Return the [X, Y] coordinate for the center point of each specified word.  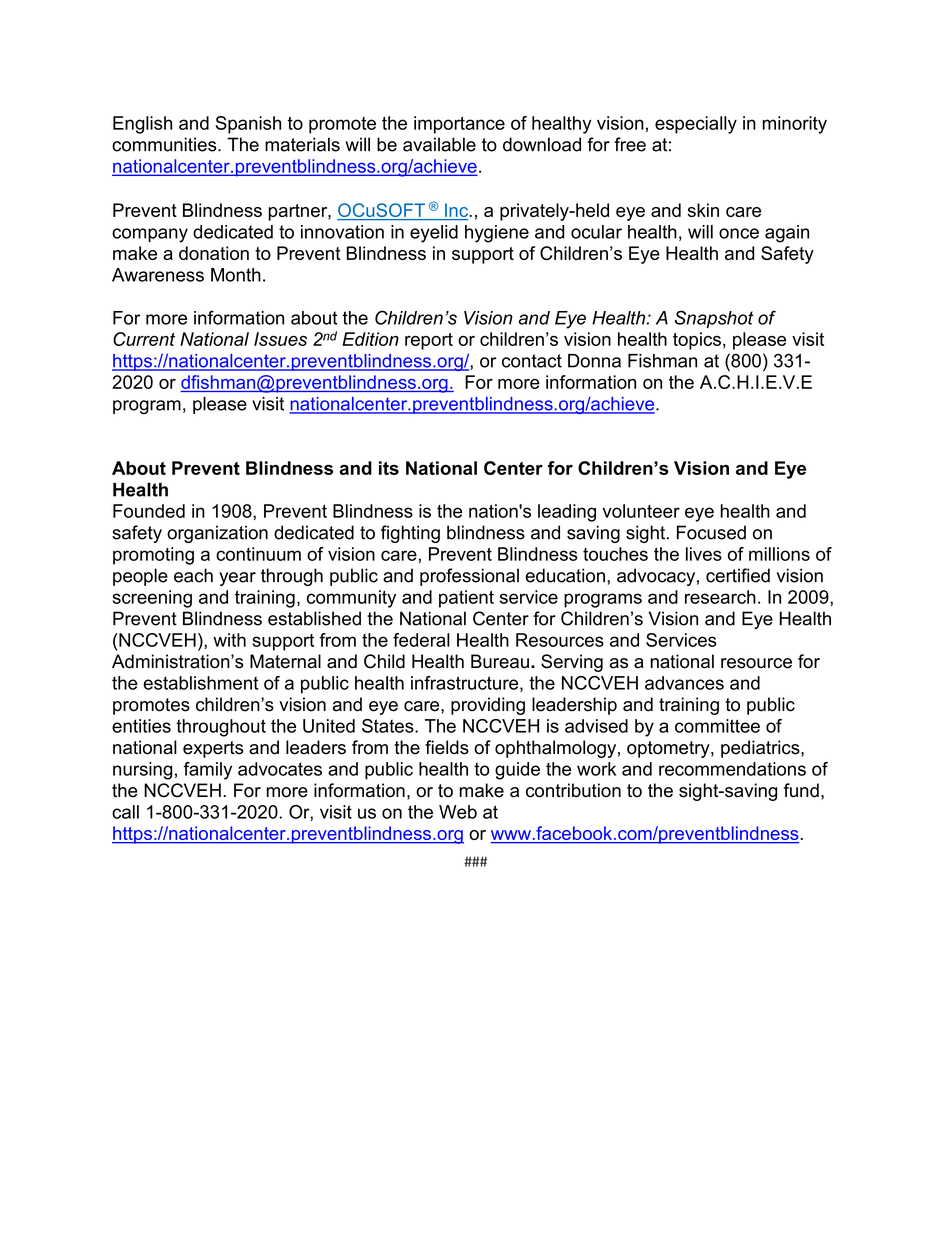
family [207, 771]
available [439, 144]
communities [165, 144]
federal [421, 640]
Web [458, 812]
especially [696, 125]
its [389, 468]
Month [236, 275]
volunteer [641, 511]
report [429, 341]
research [720, 597]
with [229, 640]
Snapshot [714, 319]
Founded [149, 511]
